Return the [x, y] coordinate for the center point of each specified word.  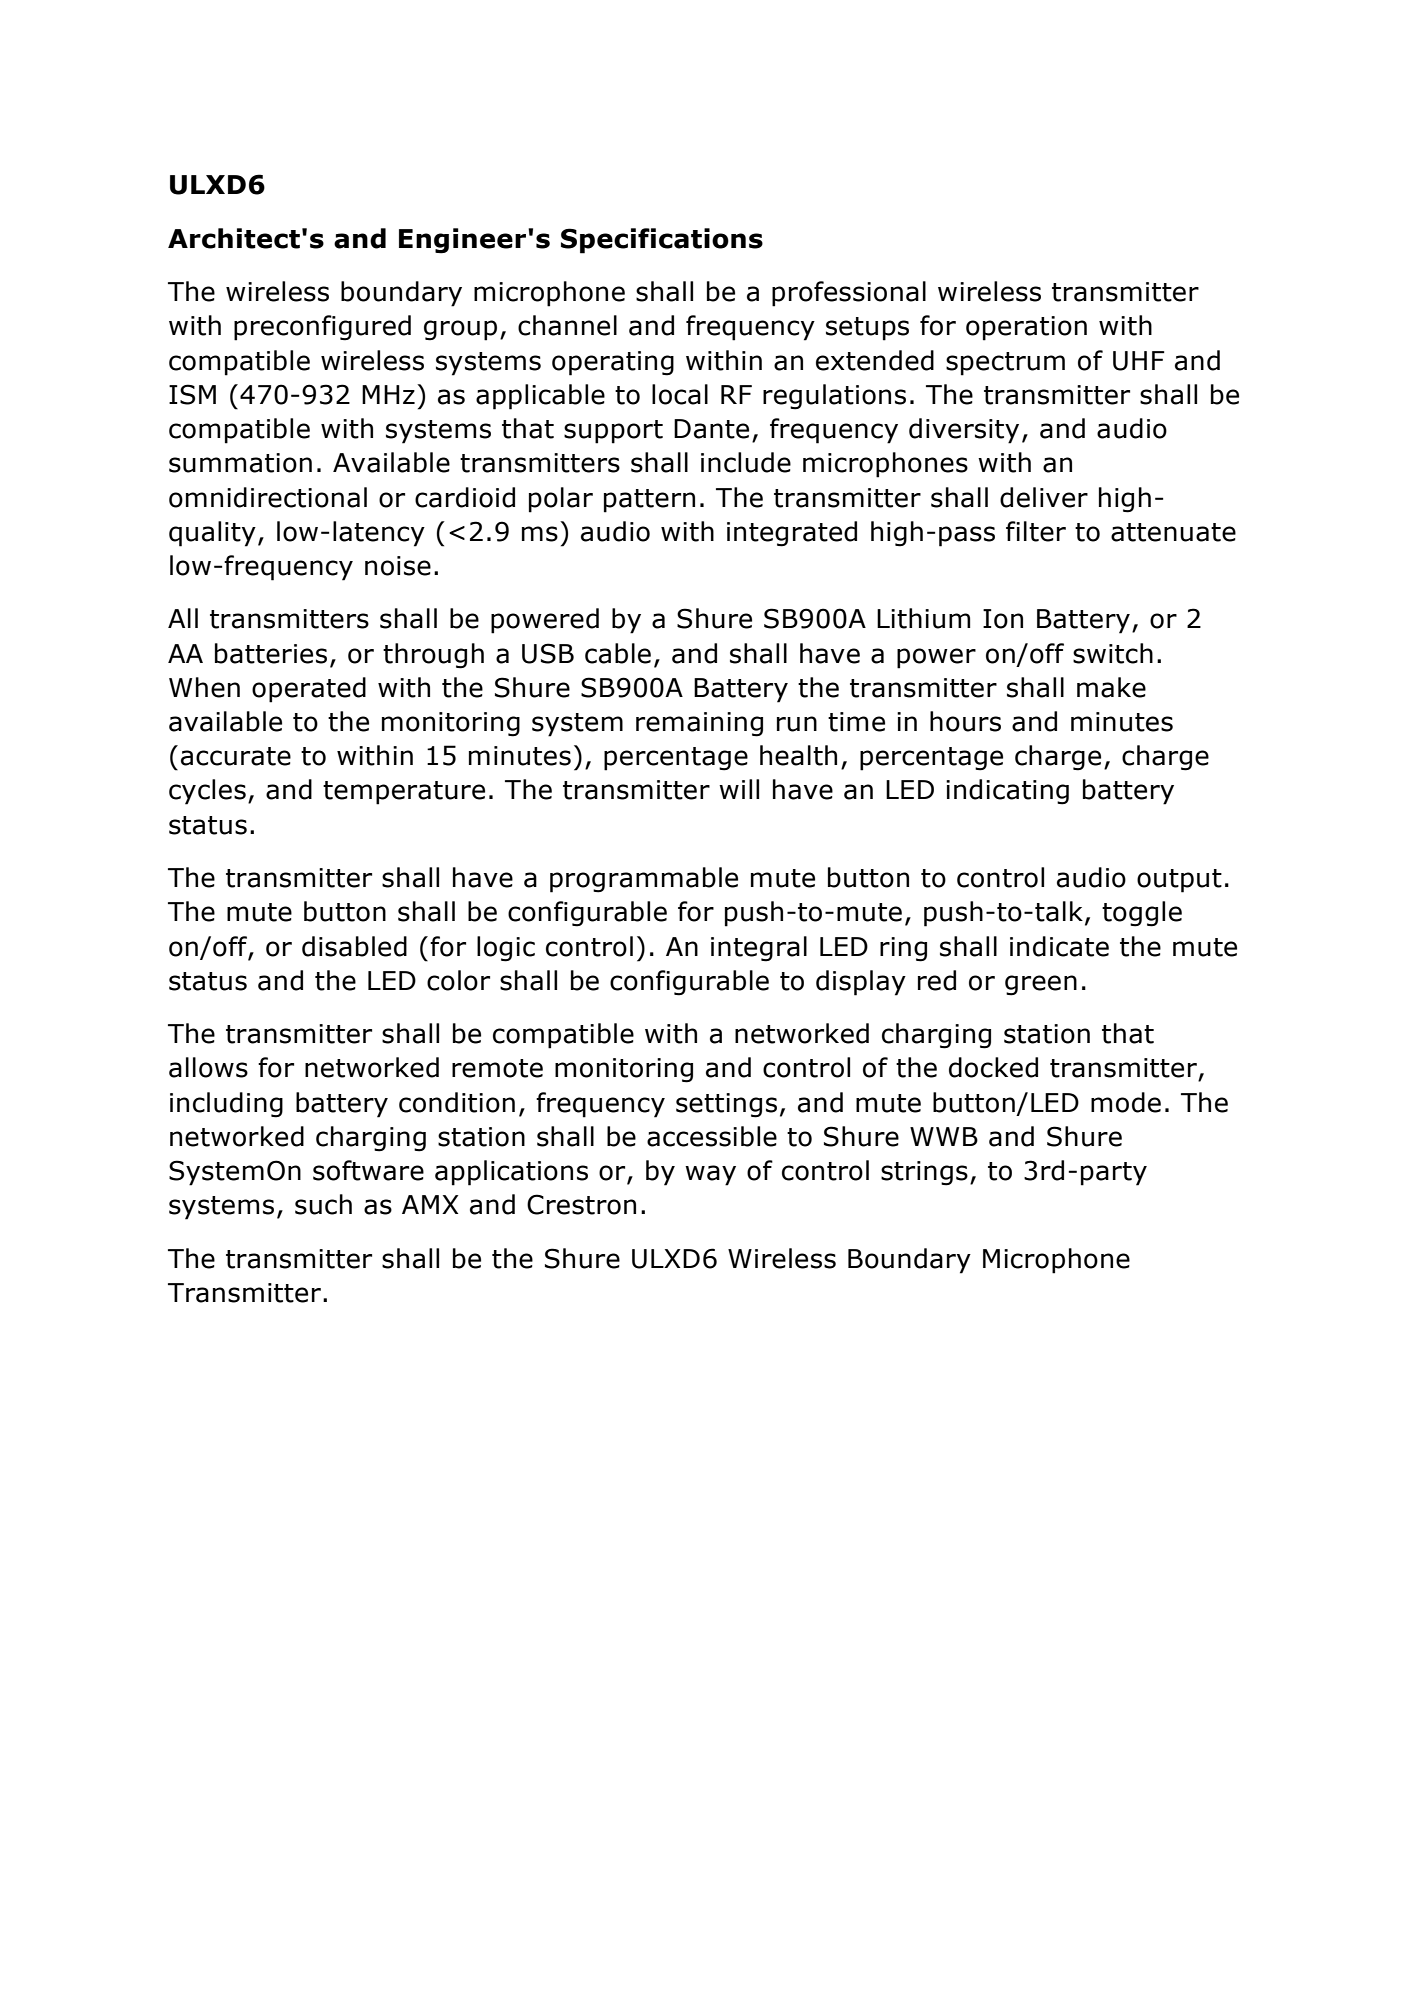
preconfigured [322, 328]
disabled [354, 946]
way [710, 1175]
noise [398, 566]
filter [1036, 531]
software [368, 1170]
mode [1126, 1102]
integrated [792, 534]
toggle [1142, 914]
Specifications [662, 241]
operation [1026, 328]
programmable [644, 880]
